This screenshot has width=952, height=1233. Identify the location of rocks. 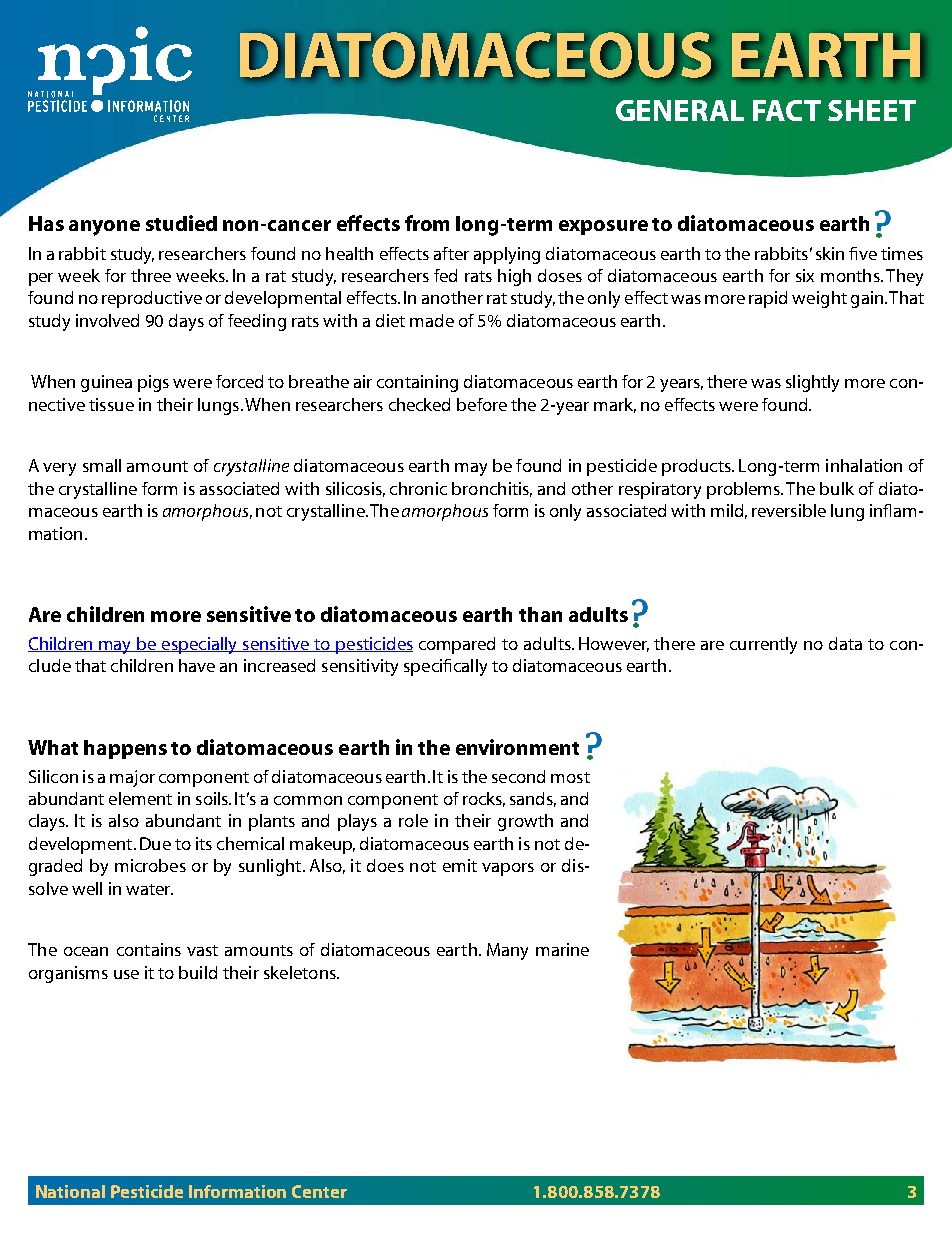
(484, 799).
